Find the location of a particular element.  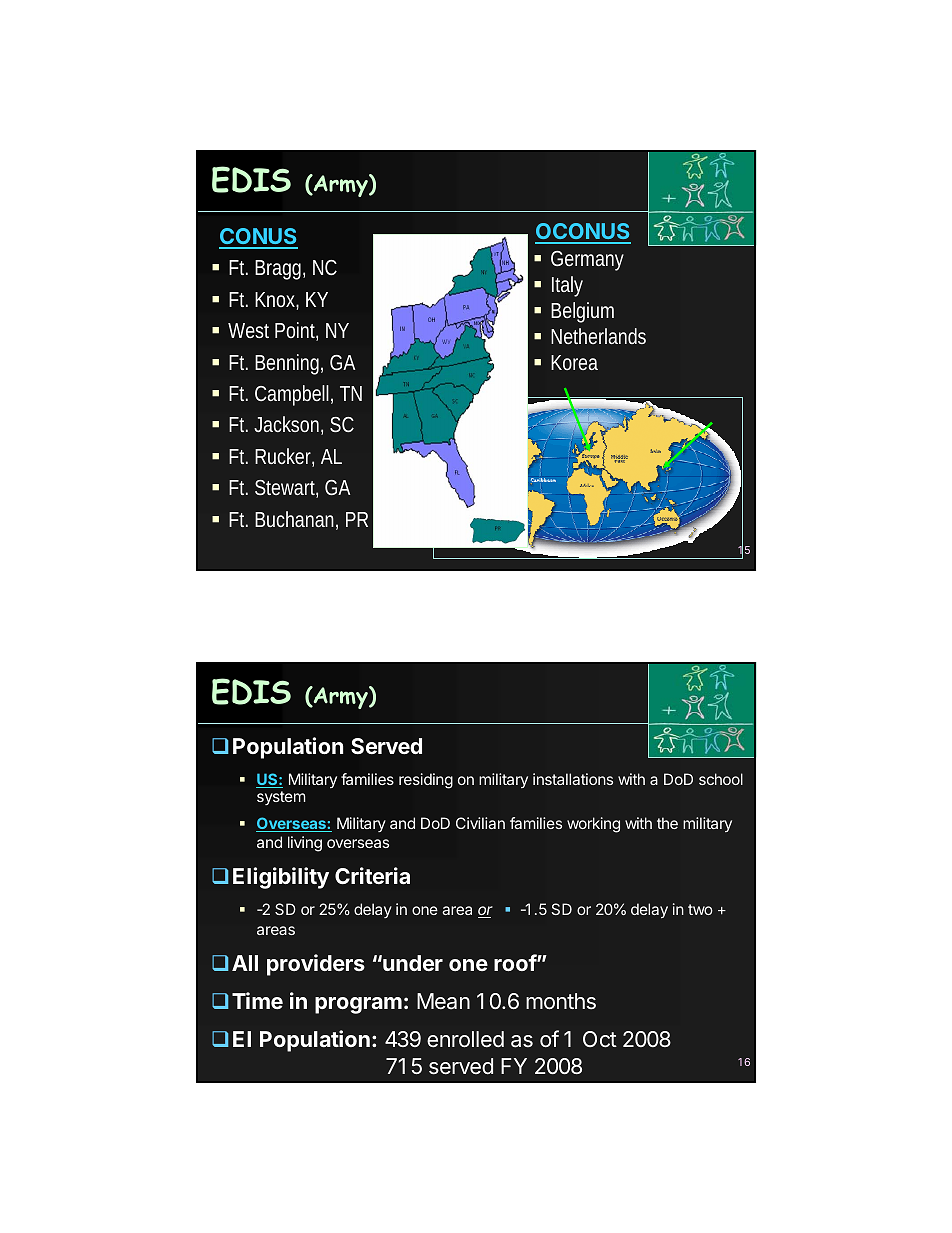

Netherlands is located at coordinates (598, 336).
